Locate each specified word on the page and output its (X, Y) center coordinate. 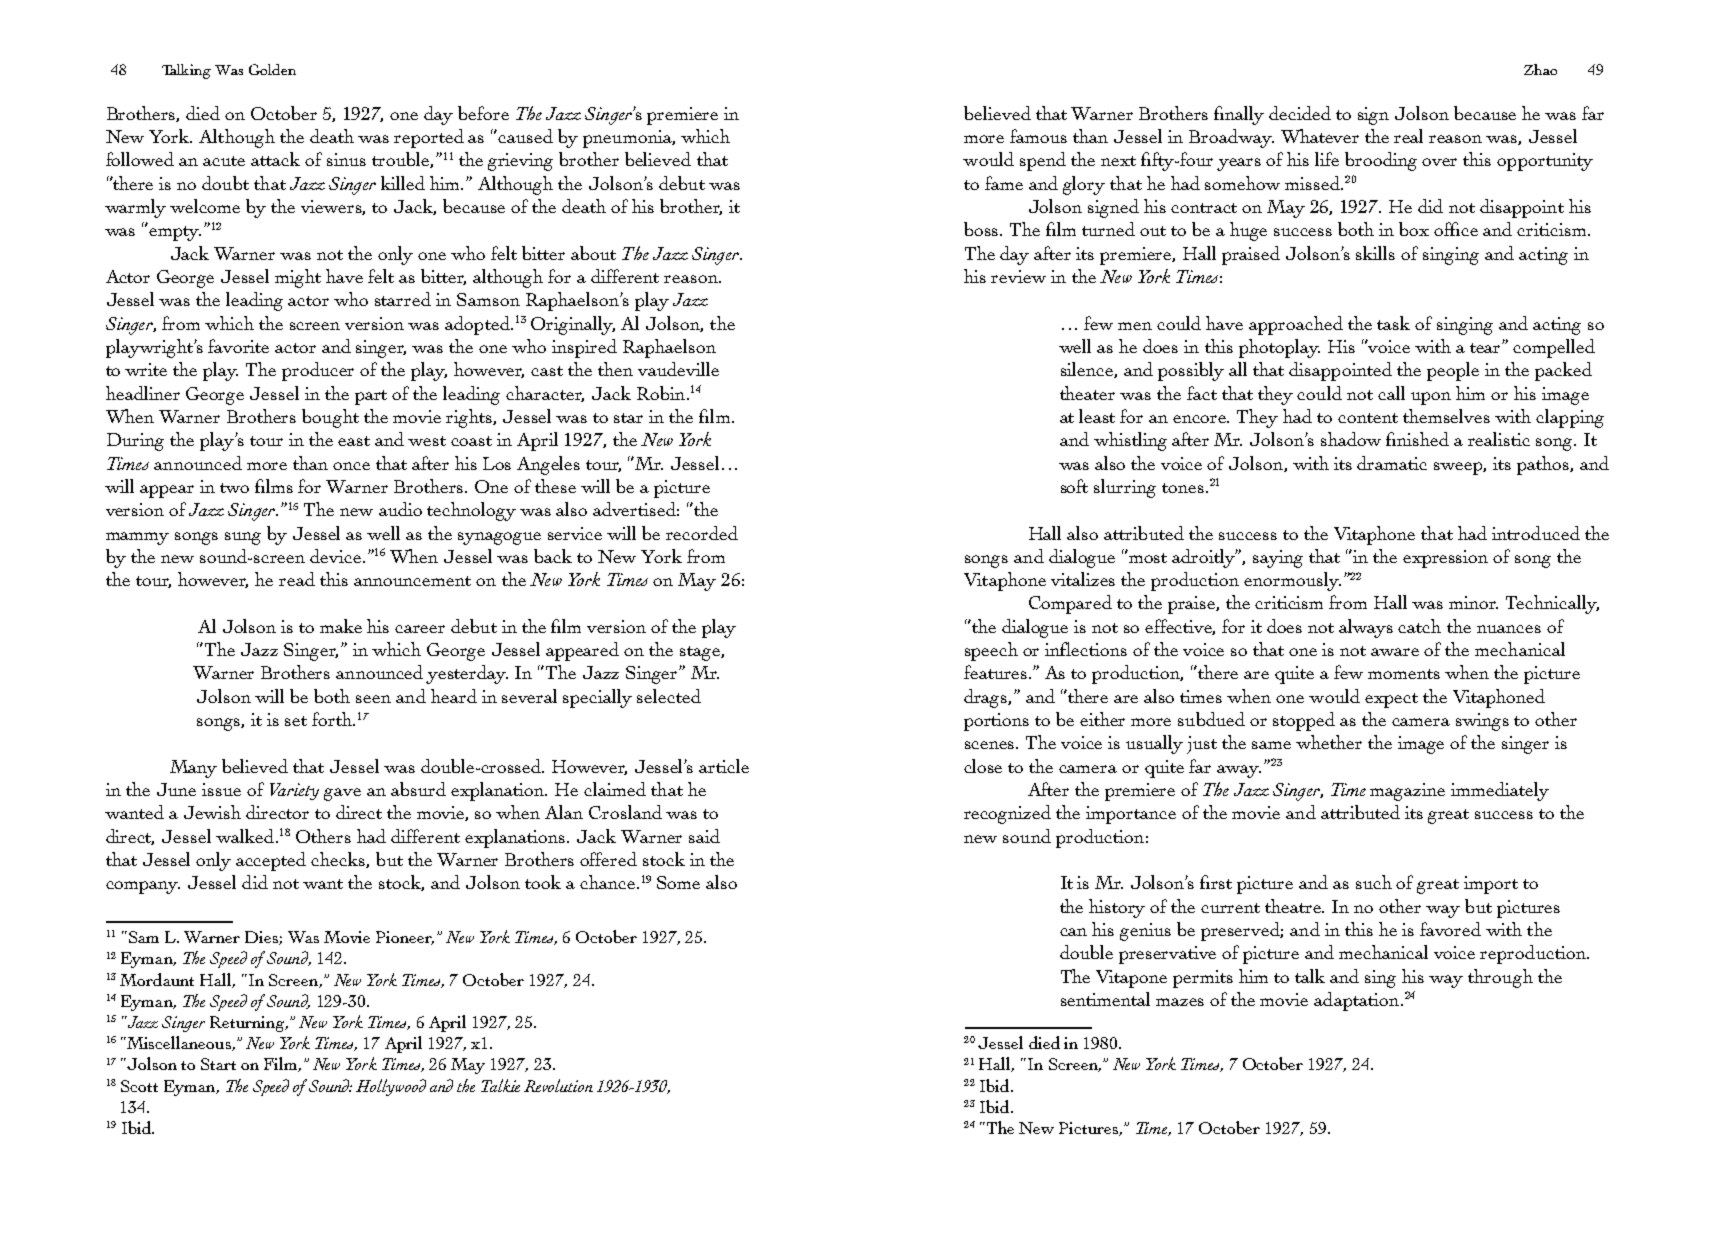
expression (1445, 559)
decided (1300, 113)
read (297, 579)
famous (1038, 136)
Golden (272, 69)
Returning (248, 1024)
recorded (702, 533)
